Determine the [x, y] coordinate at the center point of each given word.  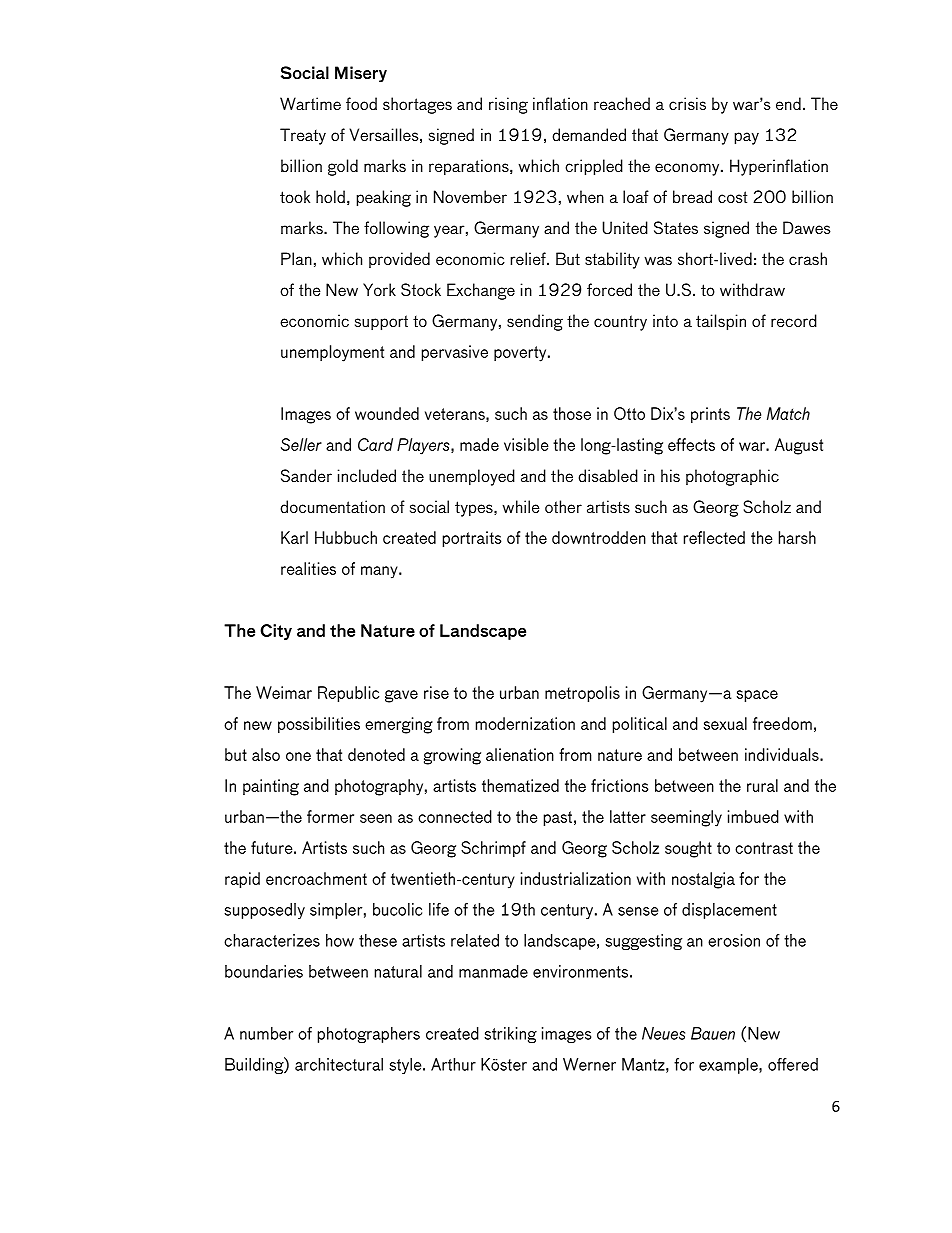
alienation [520, 754]
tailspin [721, 322]
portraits [472, 539]
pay [747, 138]
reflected [714, 537]
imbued [753, 816]
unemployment [332, 353]
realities [308, 568]
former [330, 816]
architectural [339, 1064]
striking [510, 1035]
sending [535, 322]
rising [508, 105]
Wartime [310, 103]
